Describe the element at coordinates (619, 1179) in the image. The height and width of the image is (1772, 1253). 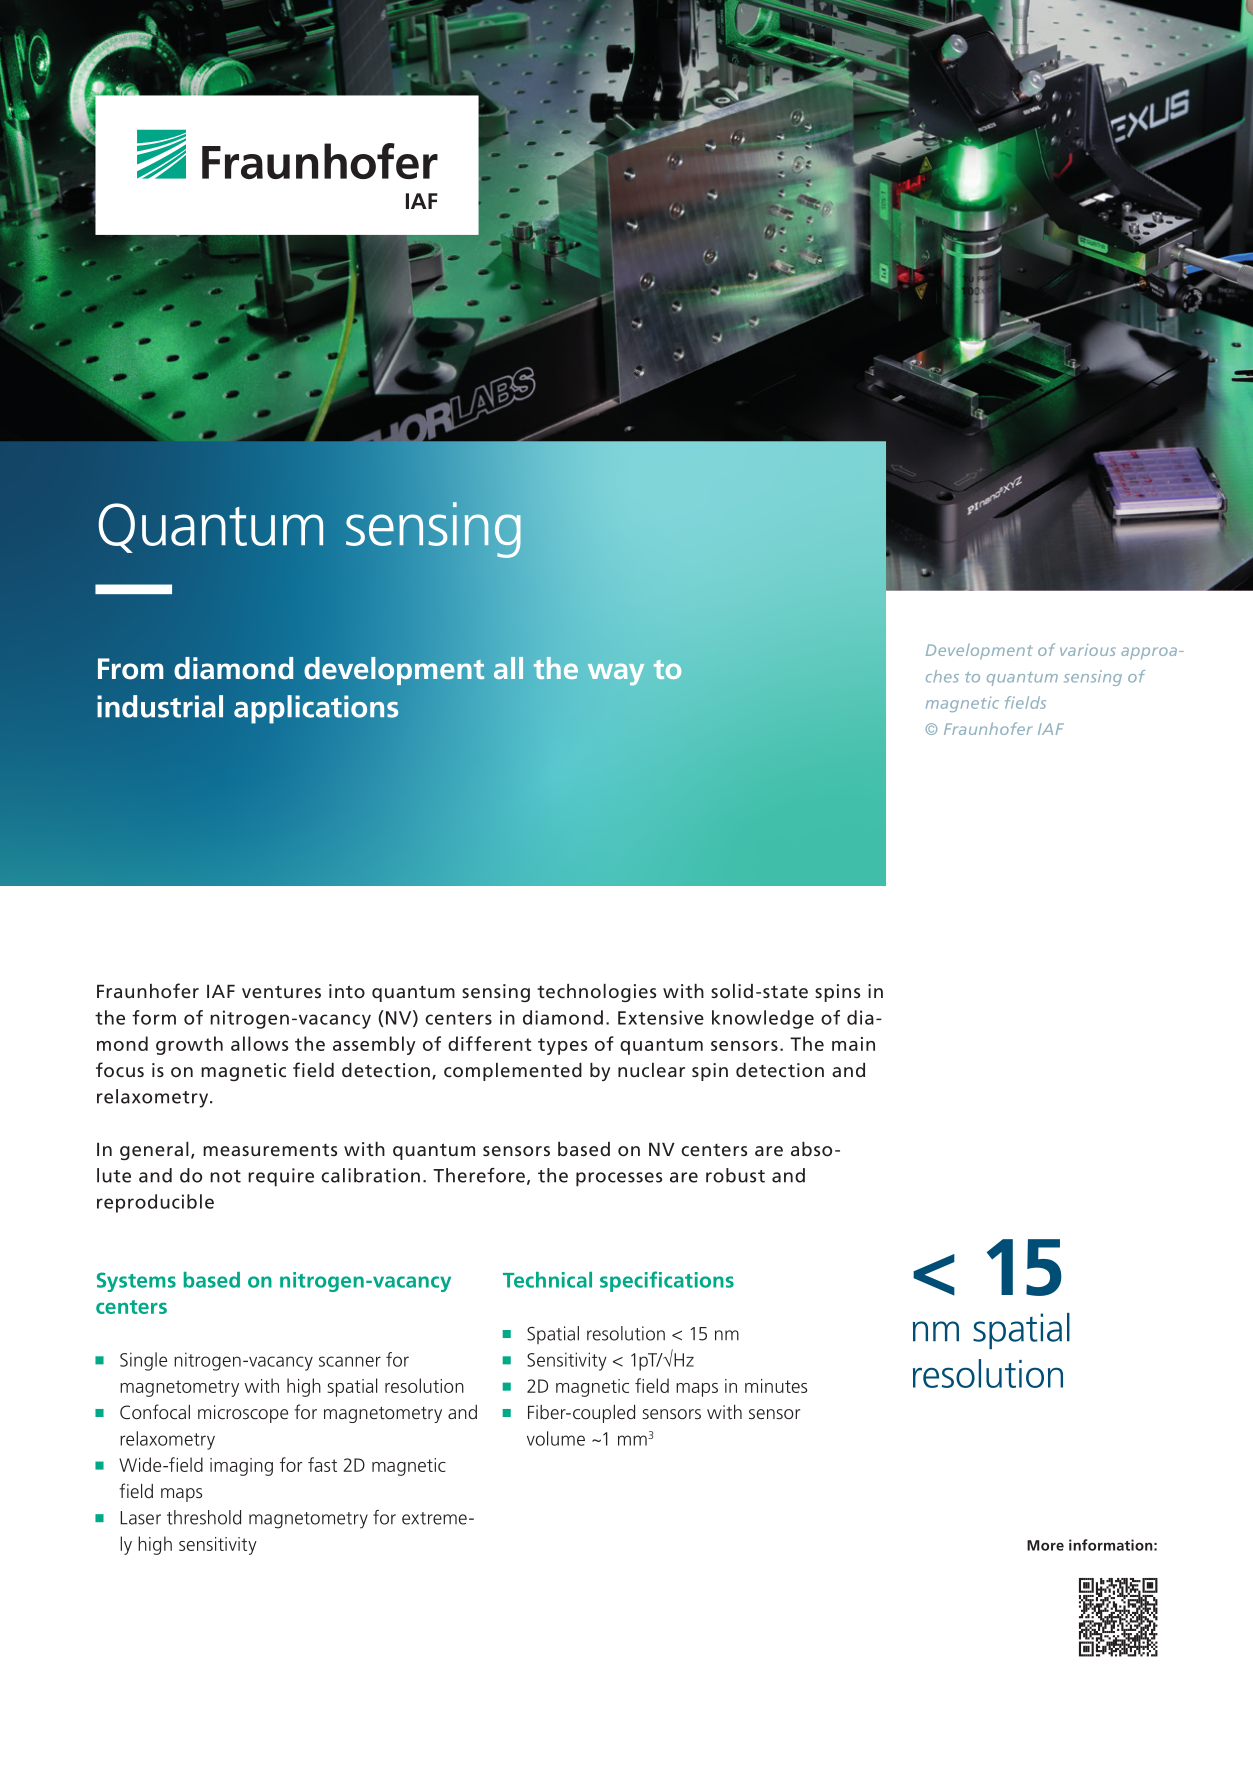
I see `processes` at that location.
